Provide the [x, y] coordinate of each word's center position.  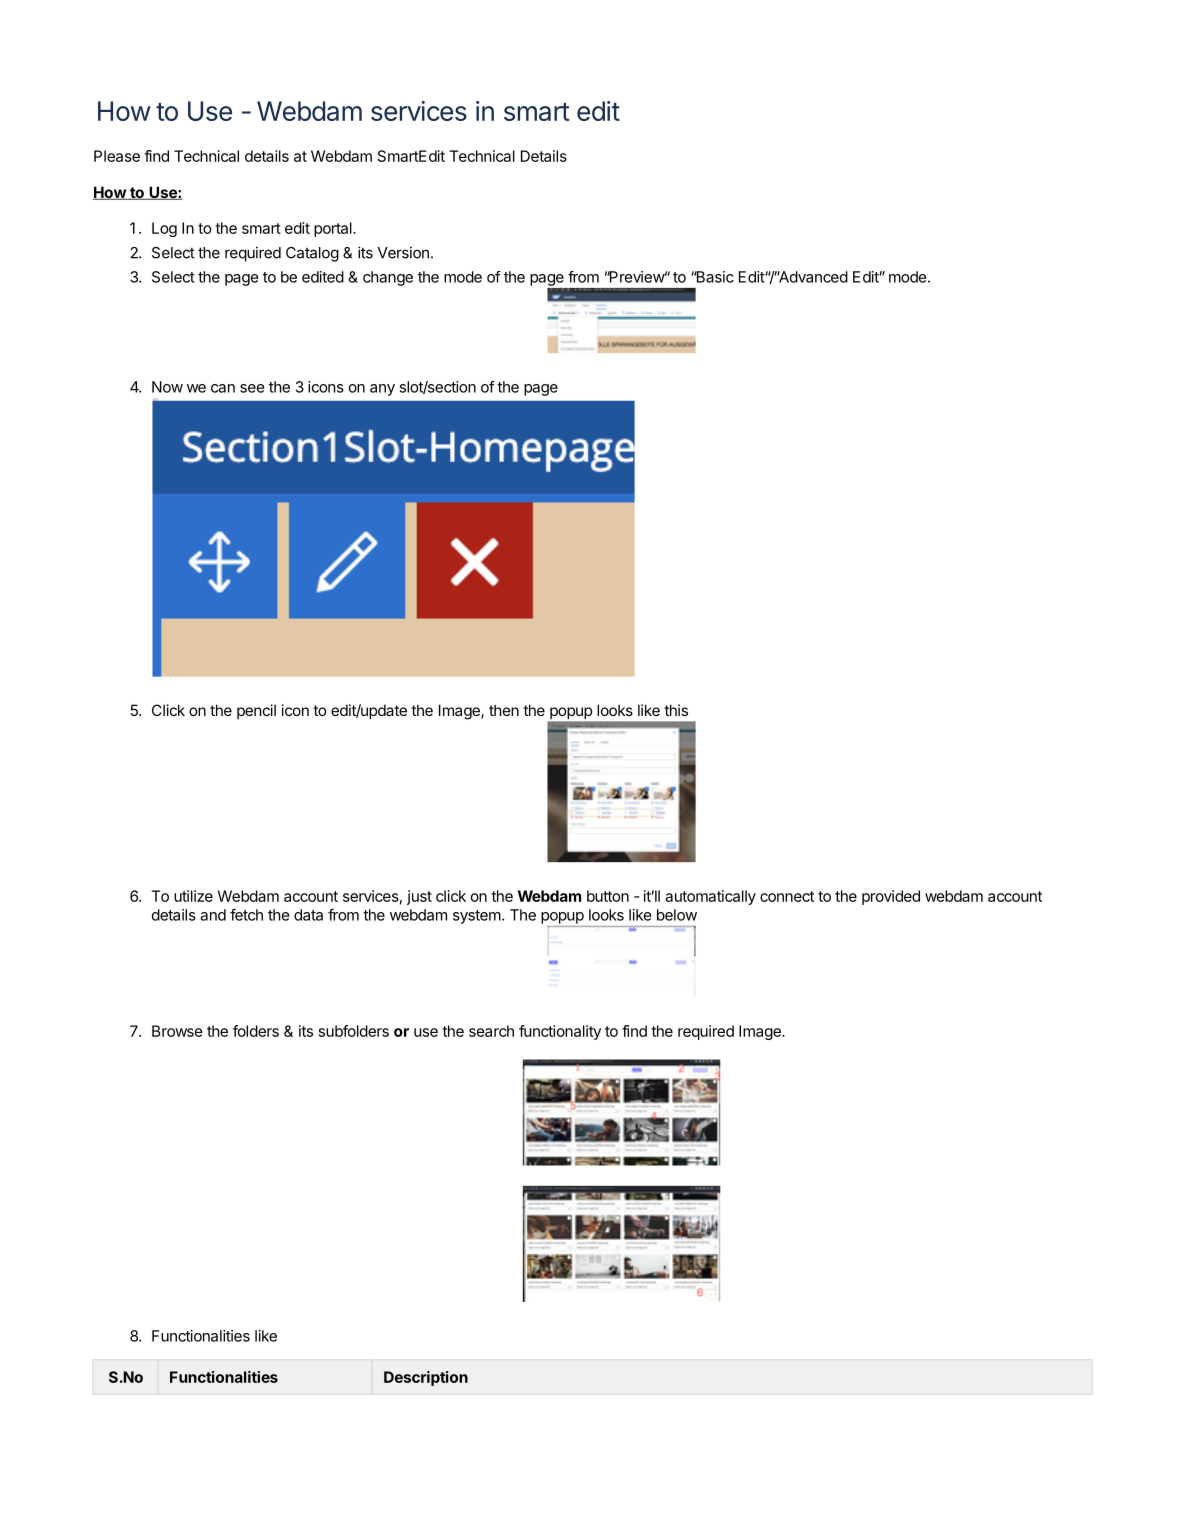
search [491, 1031]
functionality [560, 1032]
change [388, 278]
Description [426, 1378]
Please [117, 156]
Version [403, 252]
